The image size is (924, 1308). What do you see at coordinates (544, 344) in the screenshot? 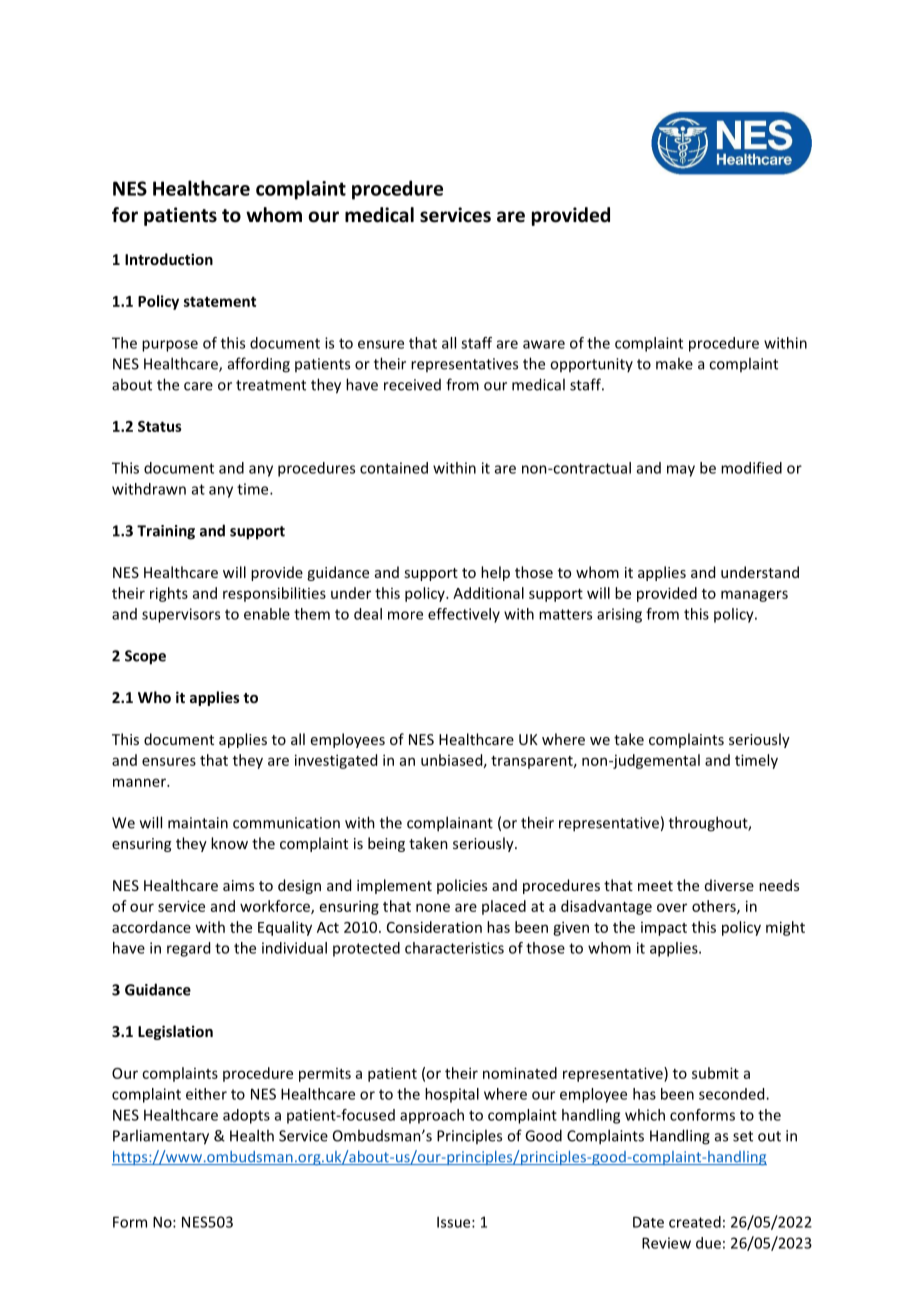
I see `aware` at bounding box center [544, 344].
